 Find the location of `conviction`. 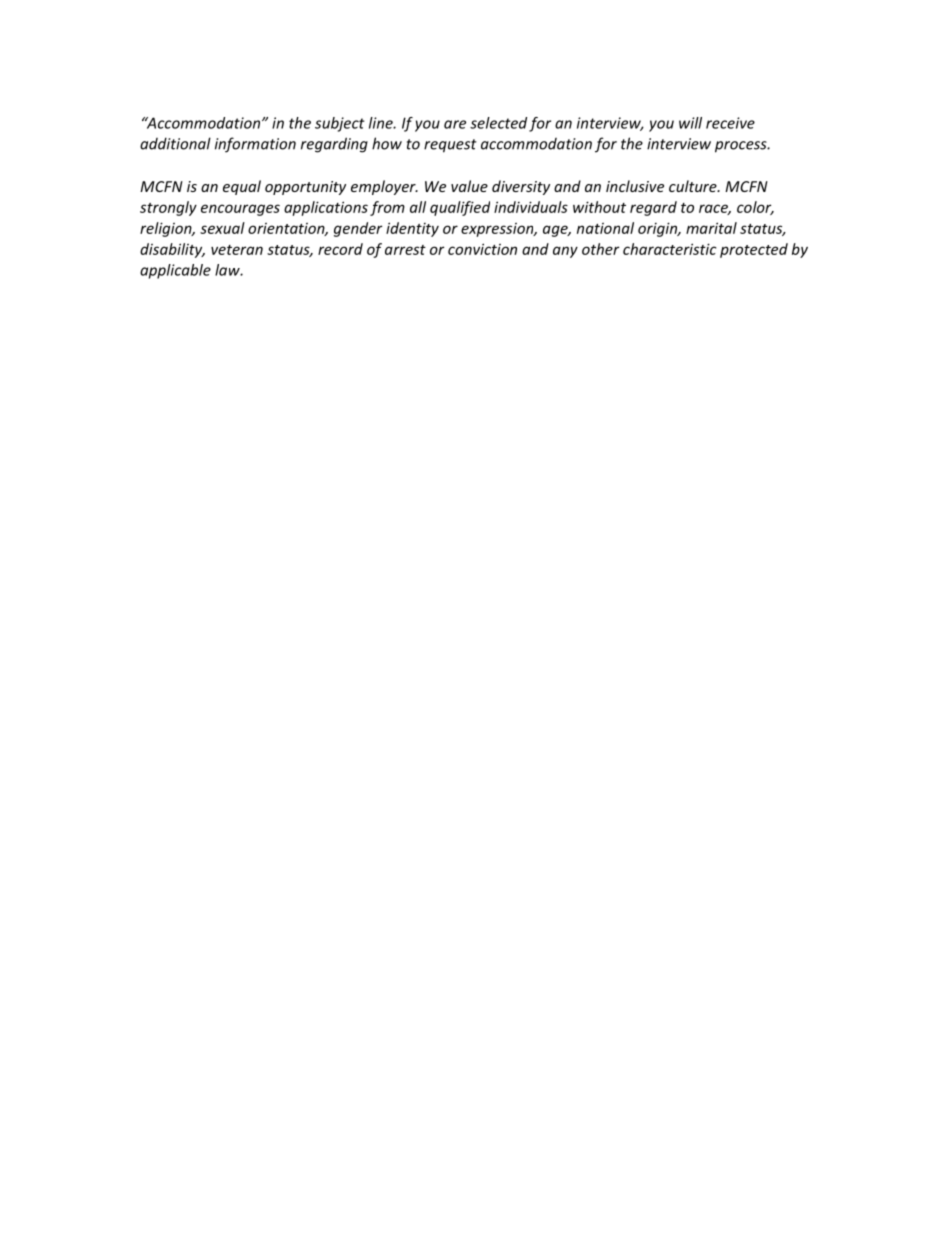

conviction is located at coordinates (482, 249).
